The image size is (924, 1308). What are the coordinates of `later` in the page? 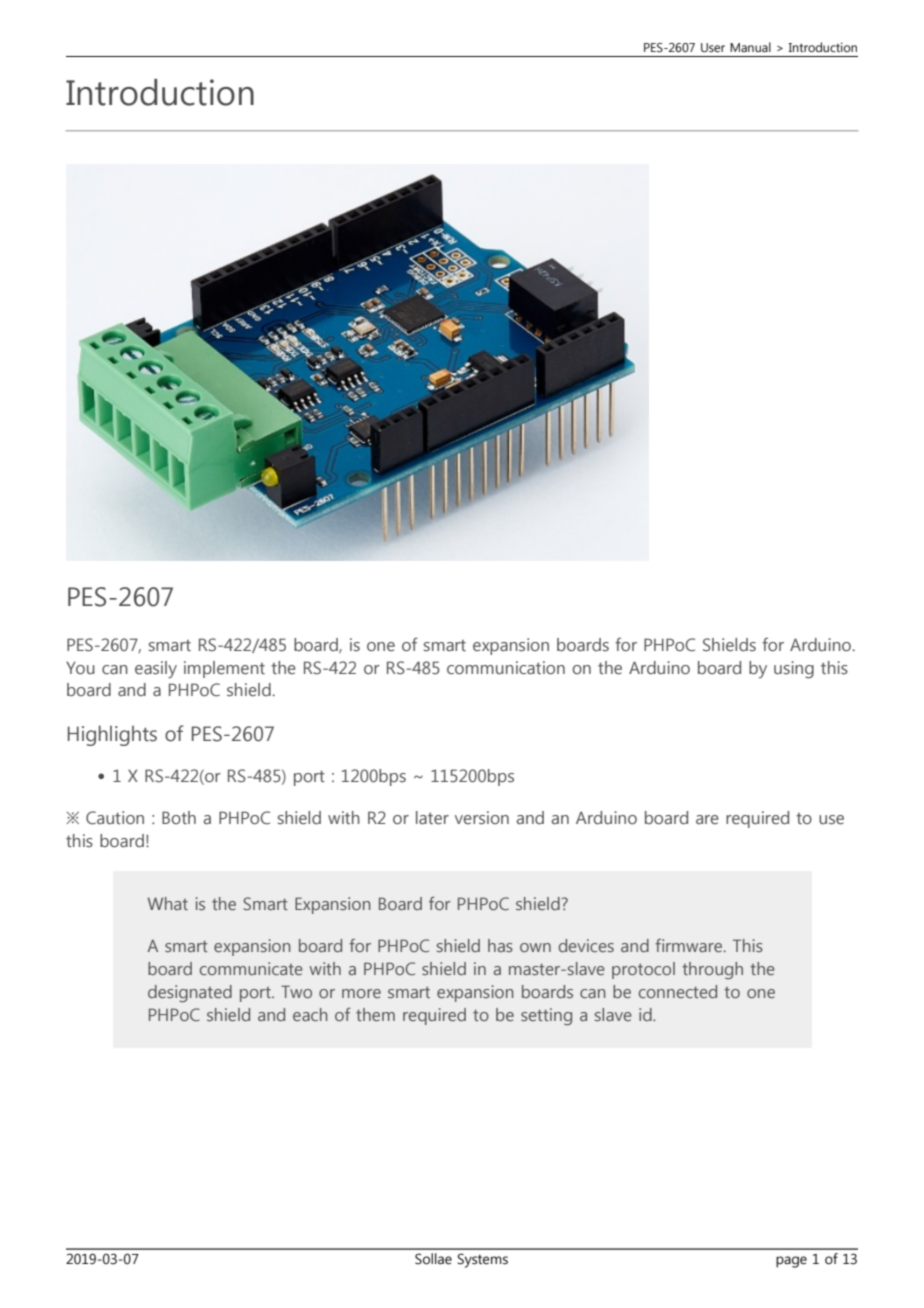 It's located at (432, 818).
